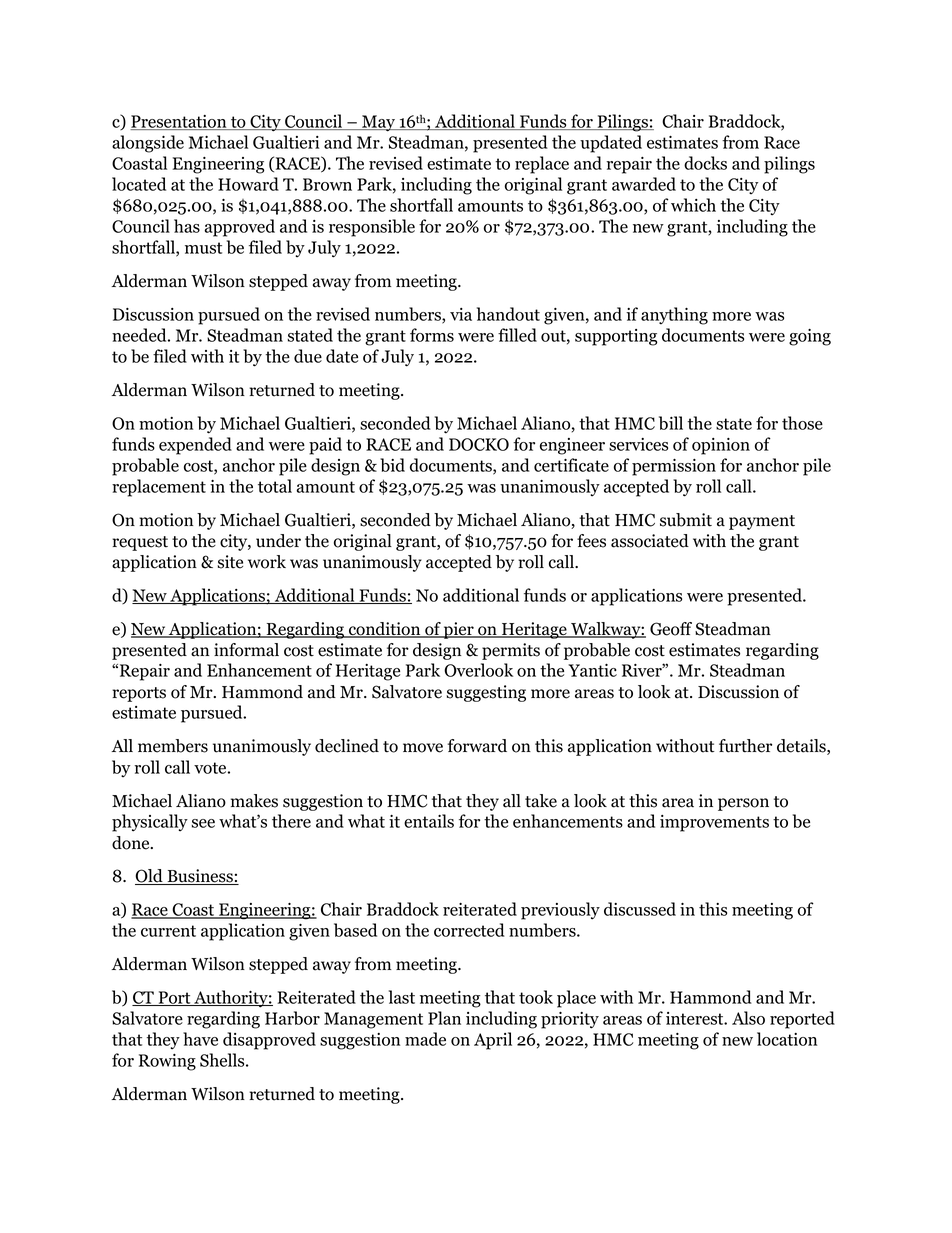 This screenshot has height=1233, width=952. Describe the element at coordinates (378, 123) in the screenshot. I see `May` at that location.
